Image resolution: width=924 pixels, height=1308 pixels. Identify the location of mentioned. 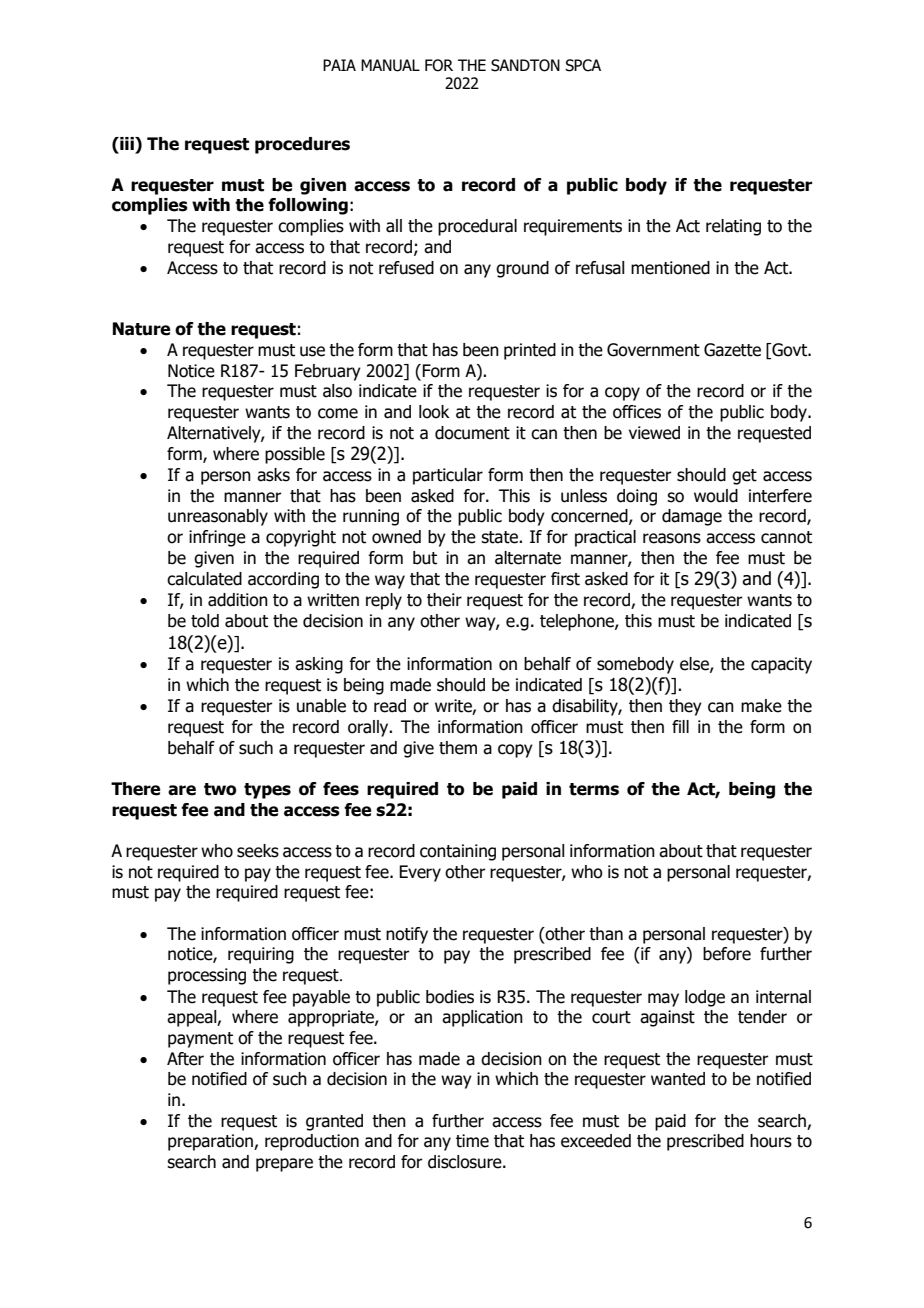
(670, 268).
